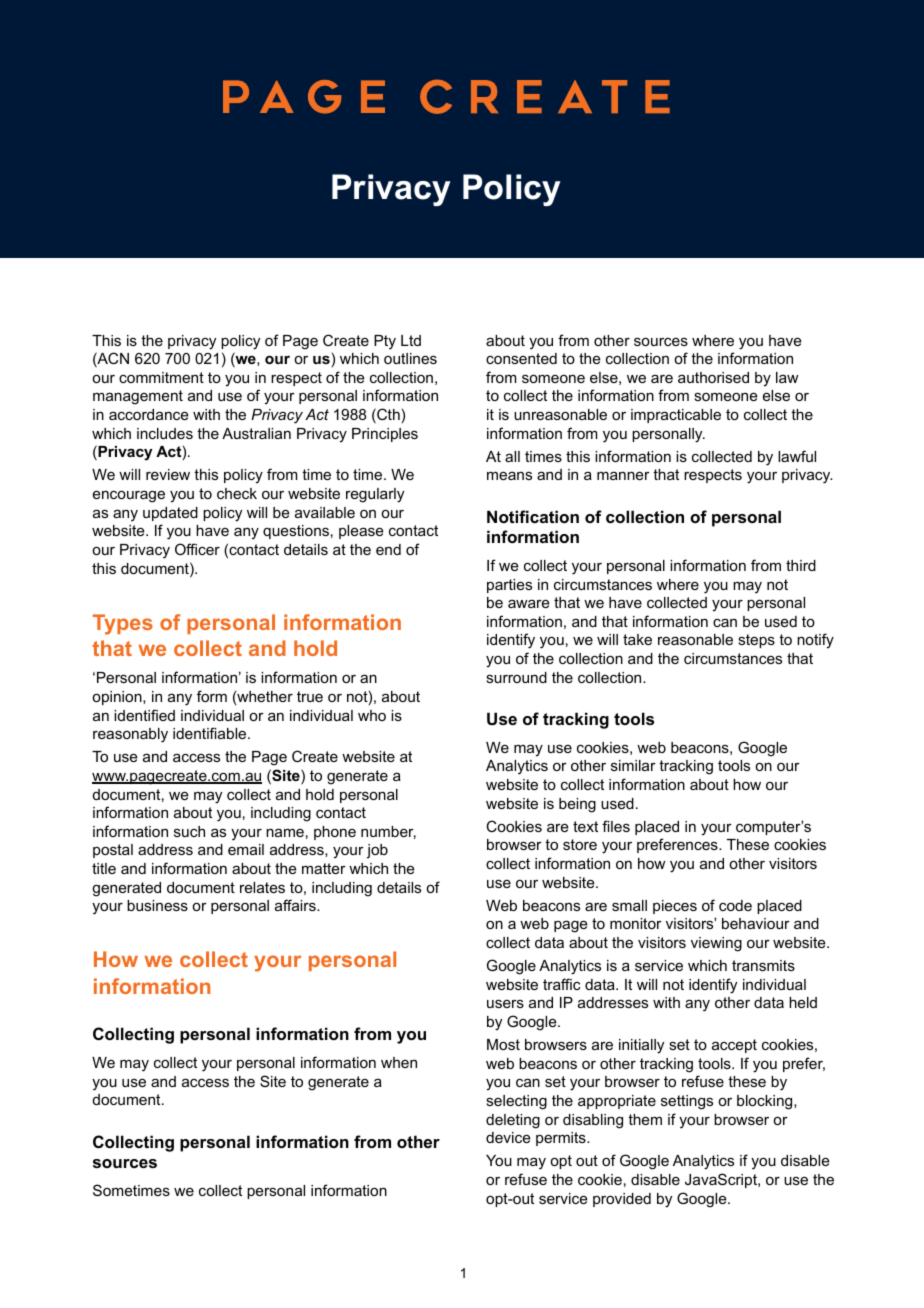 The width and height of the page is (924, 1308). Describe the element at coordinates (410, 358) in the page. I see `outlines` at that location.
